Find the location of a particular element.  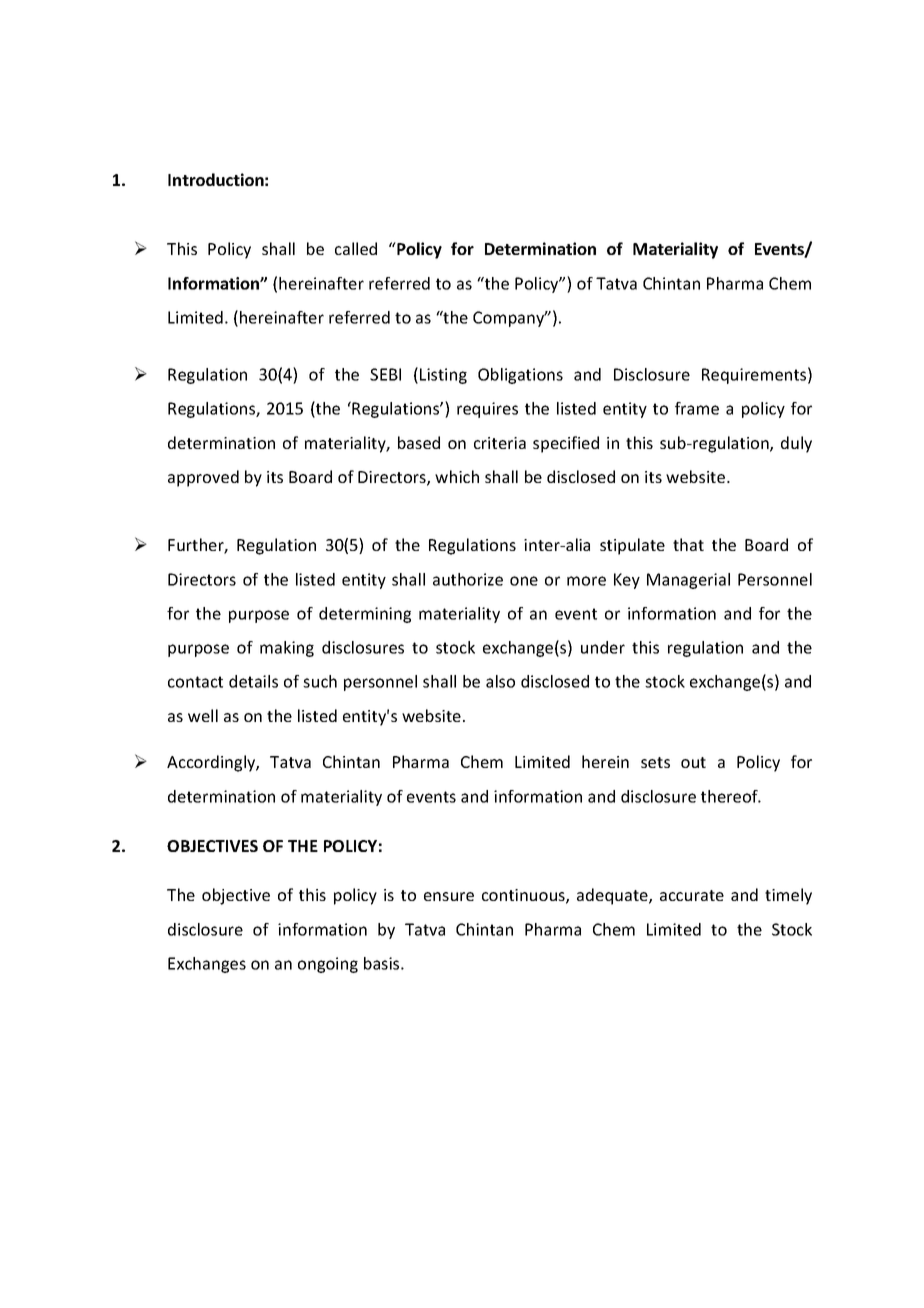

criteria is located at coordinates (500, 443).
